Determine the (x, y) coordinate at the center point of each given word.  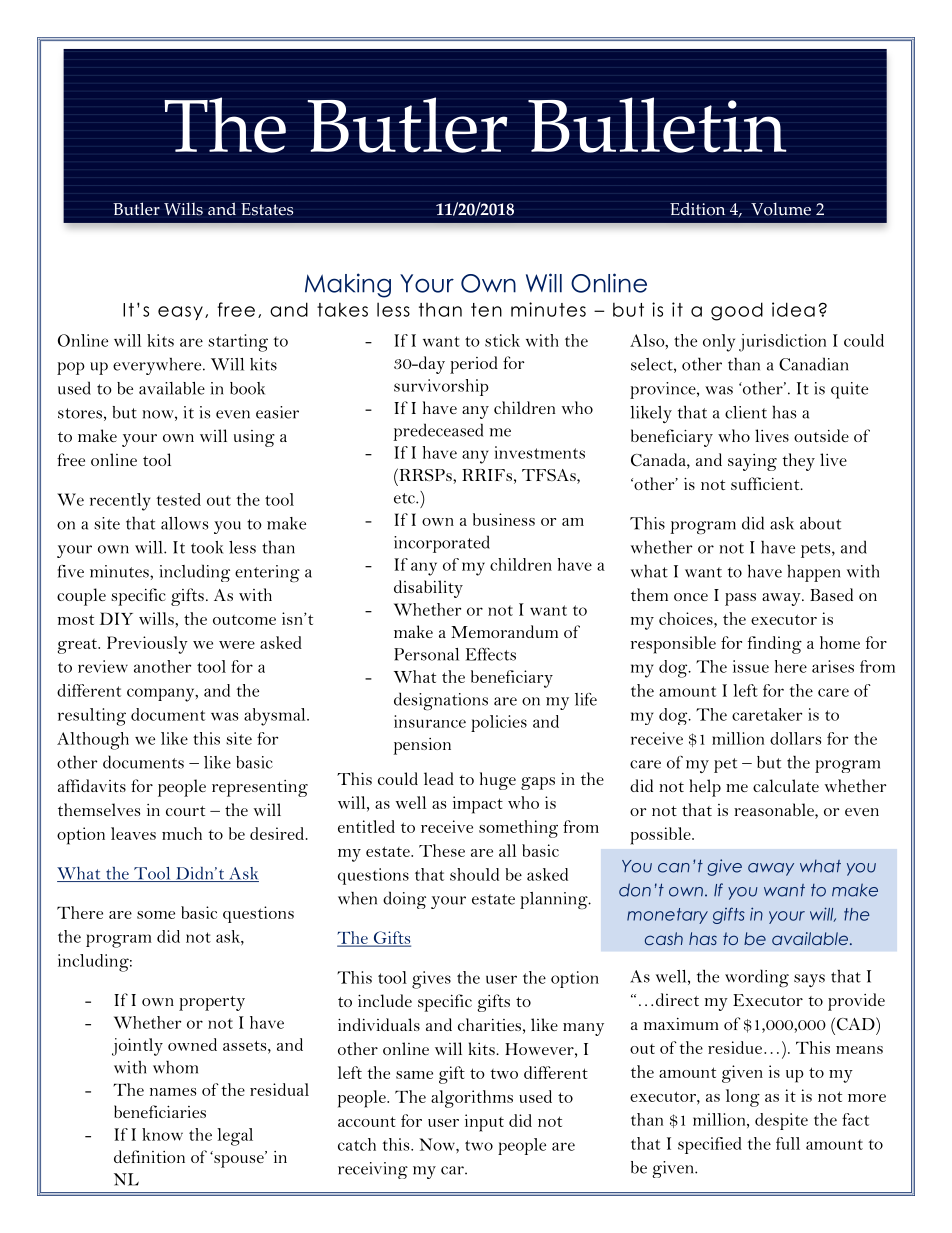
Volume (781, 209)
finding (775, 645)
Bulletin (657, 125)
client (746, 412)
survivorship (441, 387)
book (247, 388)
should (474, 874)
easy (180, 313)
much (182, 833)
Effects (491, 654)
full (788, 1143)
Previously (147, 645)
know (162, 1134)
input (484, 1123)
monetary (667, 916)
